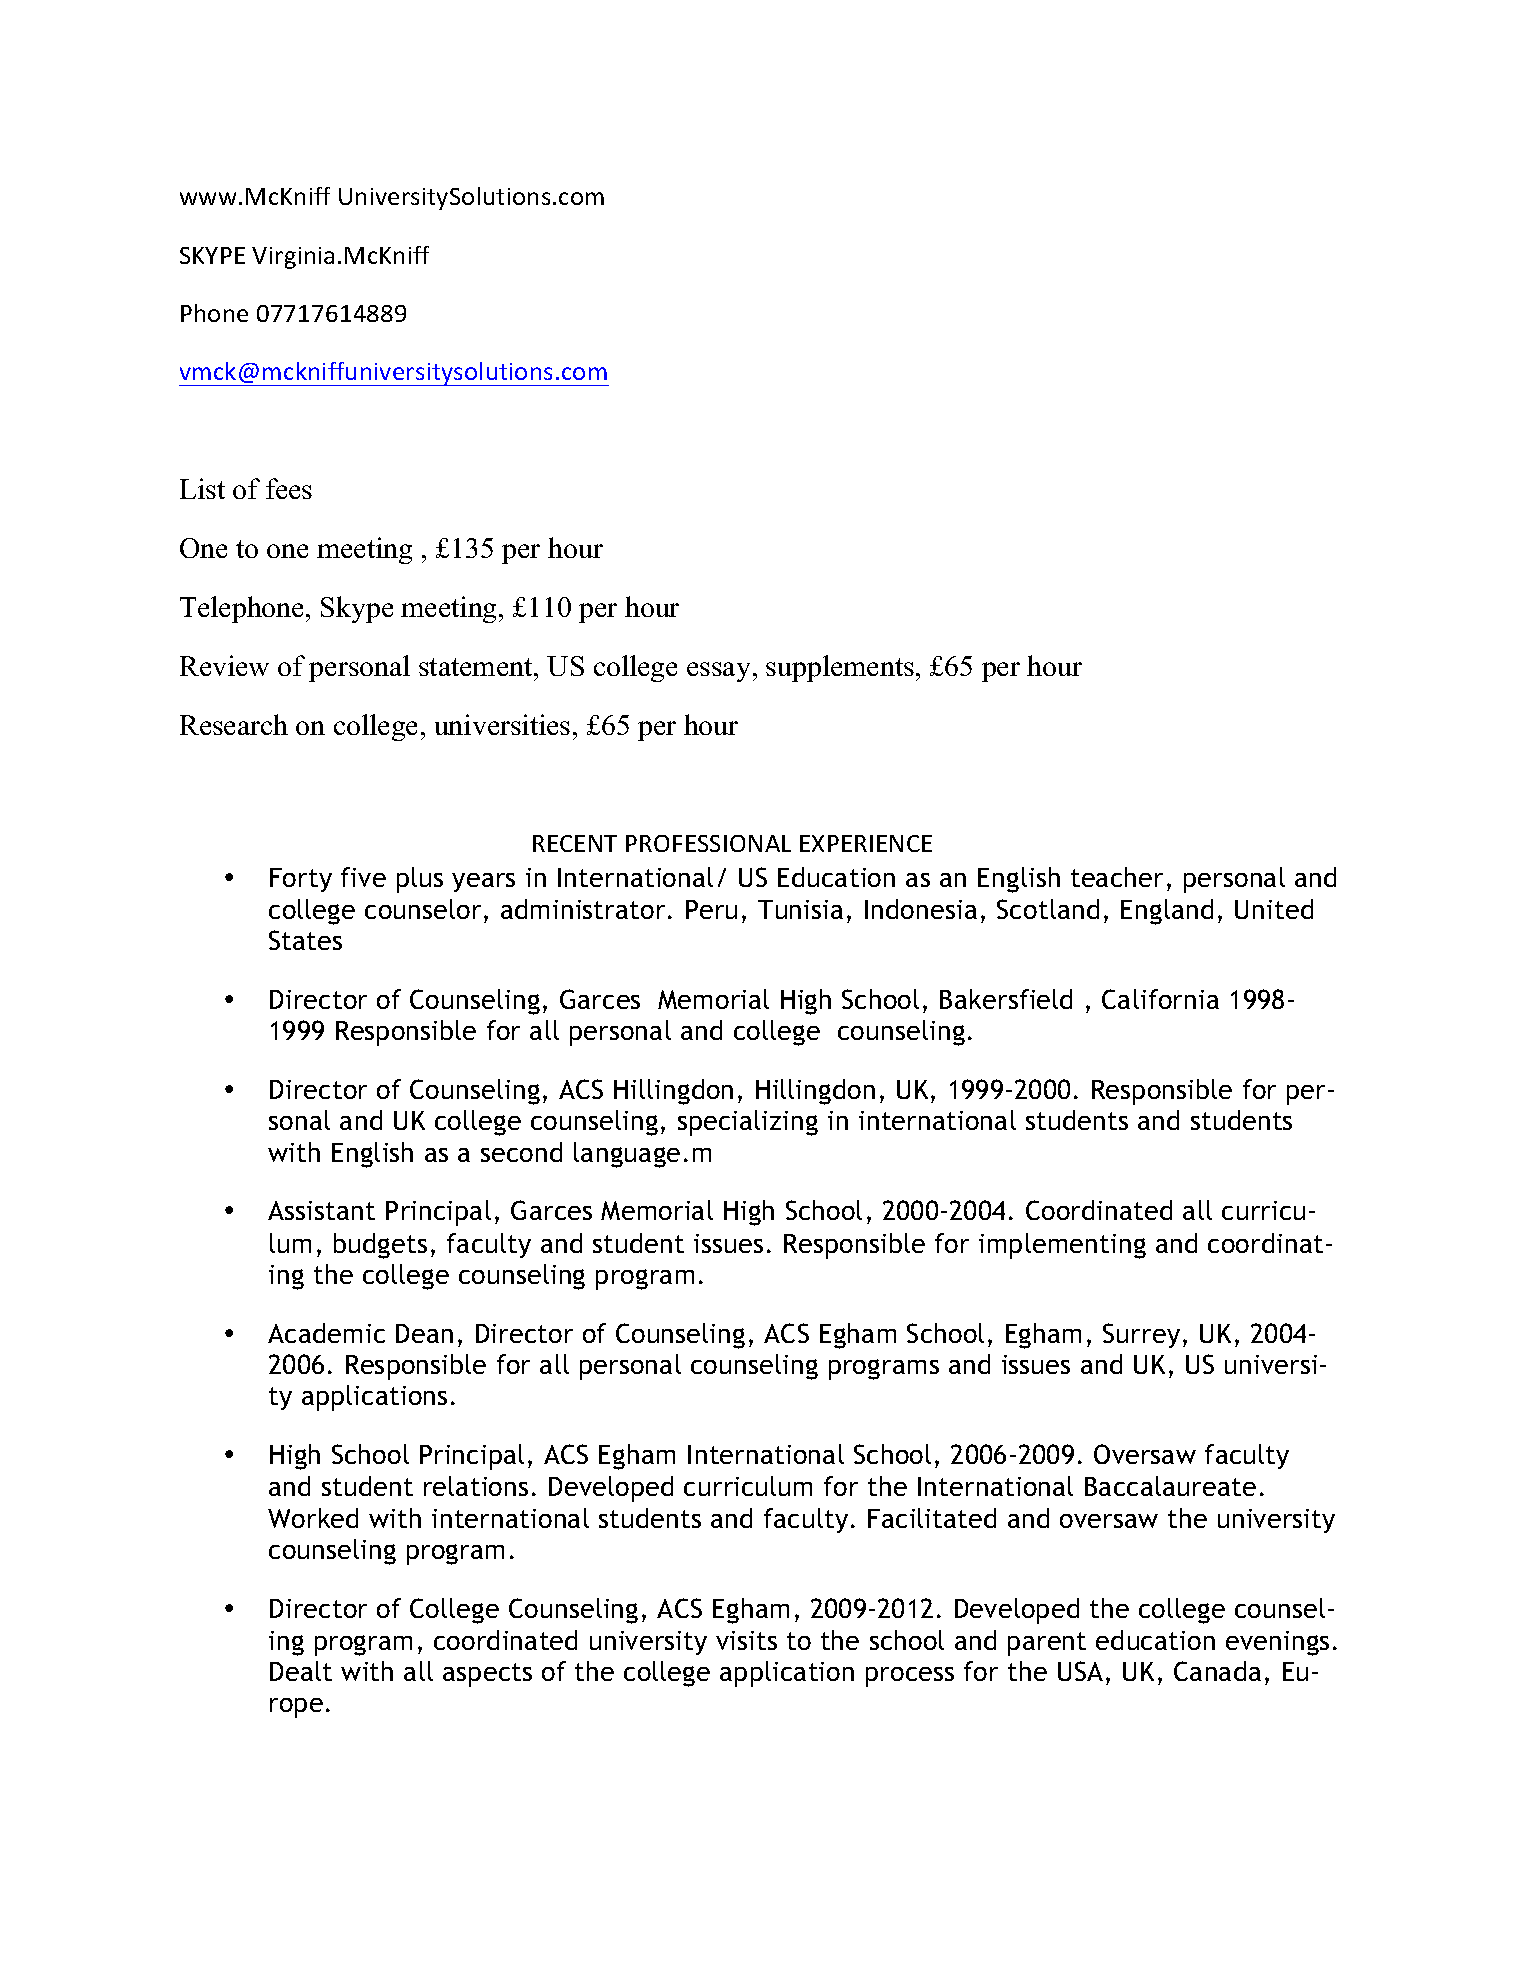  What do you see at coordinates (289, 488) in the screenshot?
I see `fees` at bounding box center [289, 488].
